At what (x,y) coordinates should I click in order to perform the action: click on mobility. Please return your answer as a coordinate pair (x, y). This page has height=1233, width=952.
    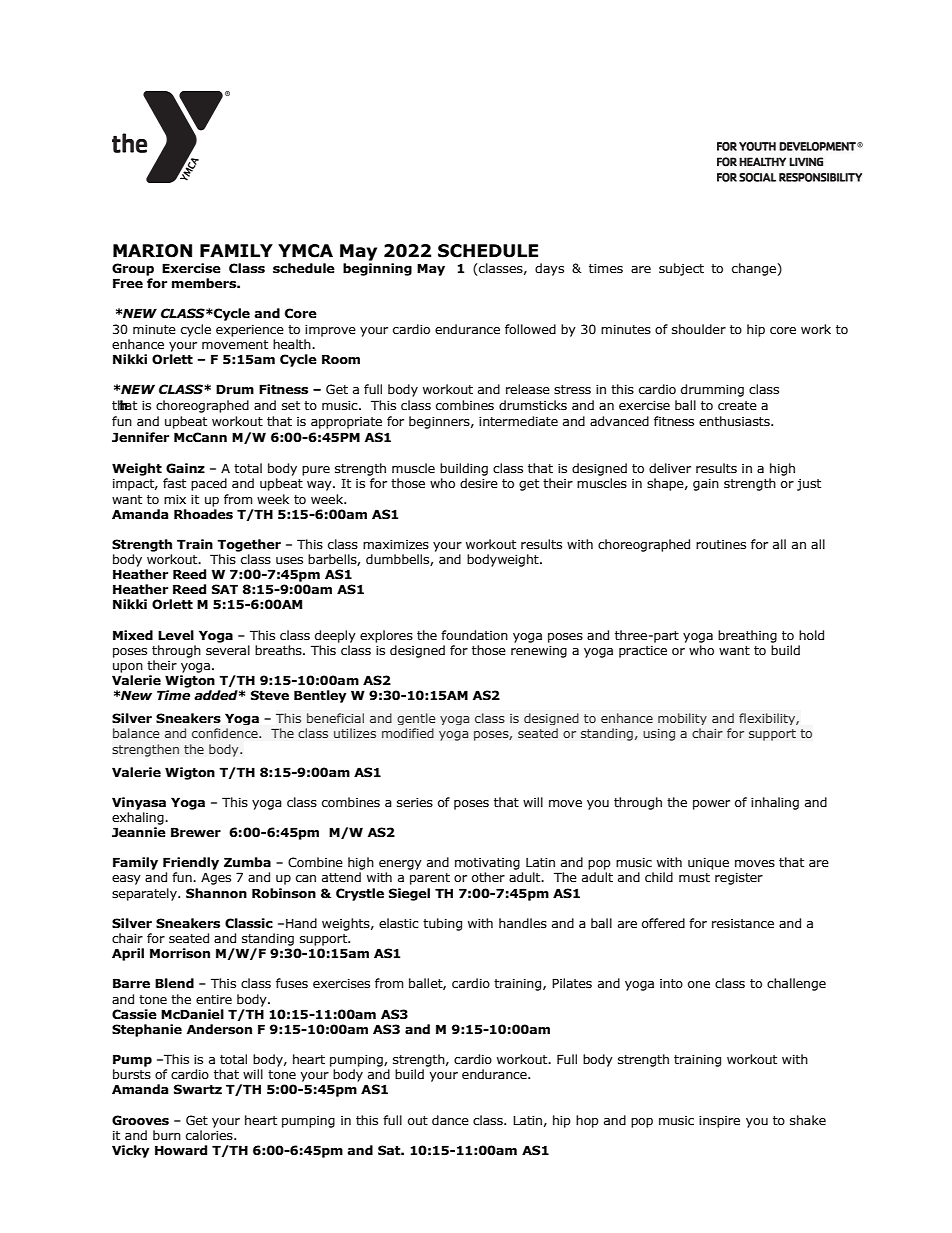
    Looking at the image, I should click on (682, 719).
